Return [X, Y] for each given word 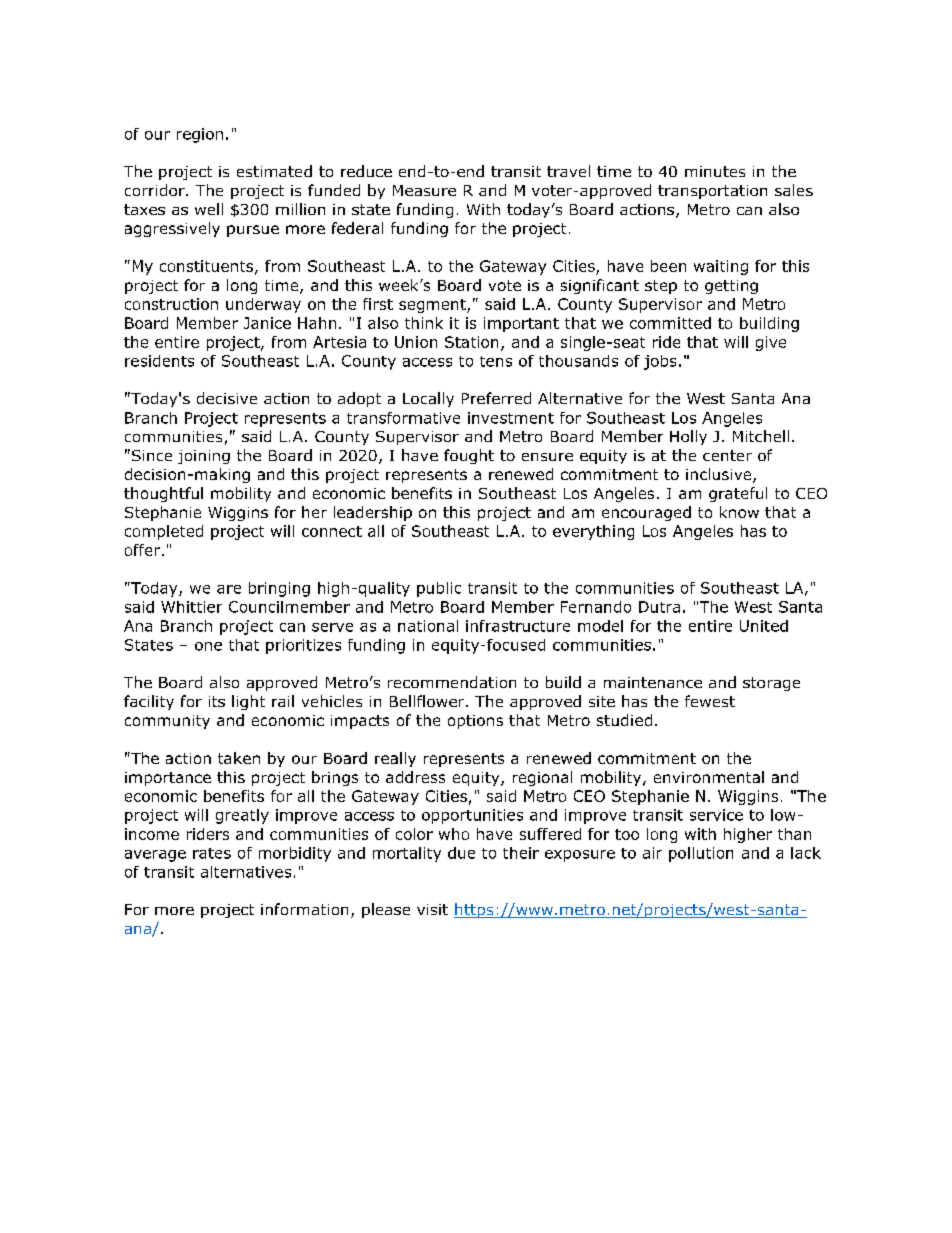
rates [212, 853]
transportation [712, 192]
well [209, 209]
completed [164, 532]
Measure [424, 190]
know [739, 512]
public [439, 589]
